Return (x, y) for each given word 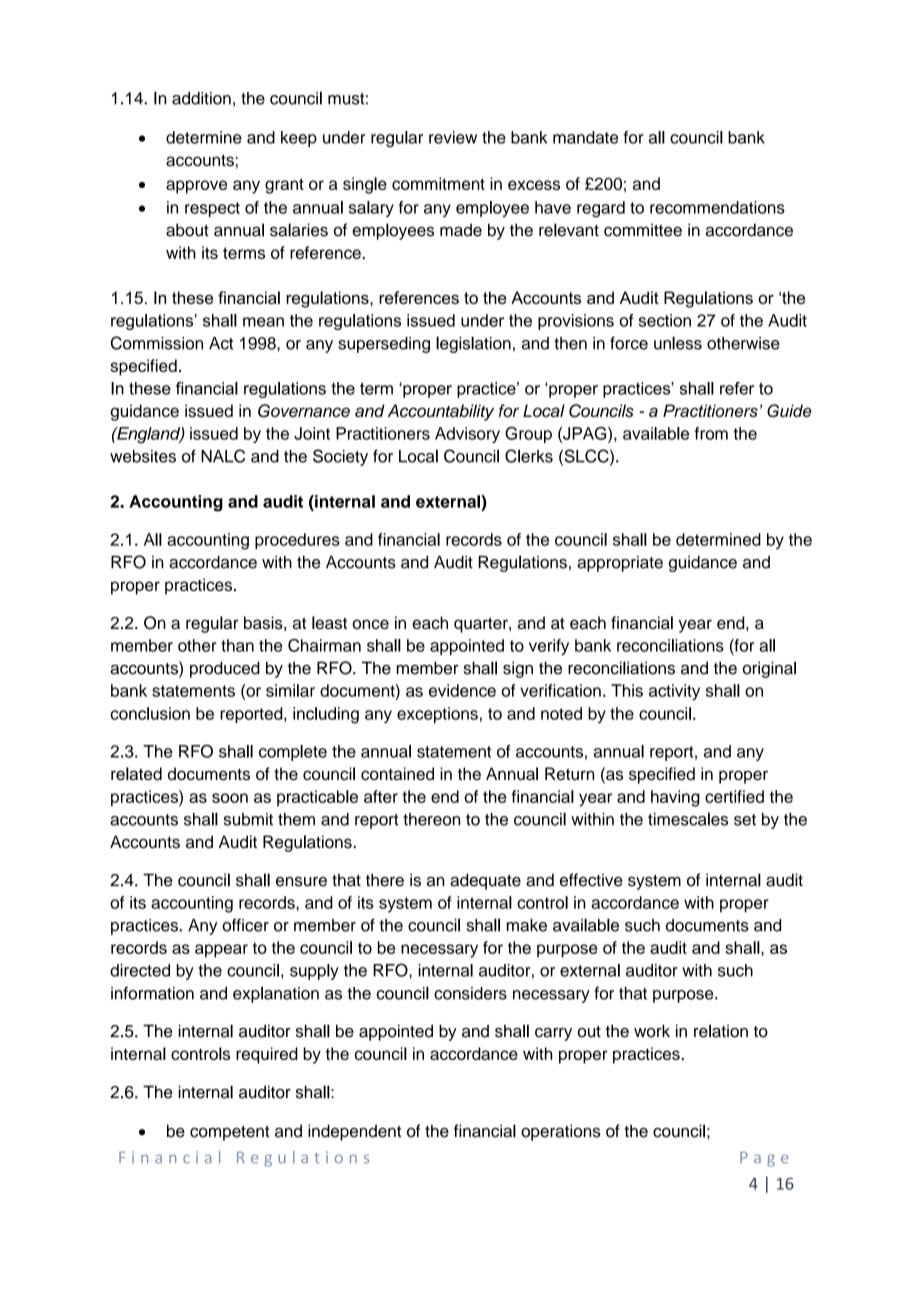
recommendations (717, 207)
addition (201, 98)
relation (721, 1031)
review (453, 137)
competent (229, 1133)
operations (561, 1132)
